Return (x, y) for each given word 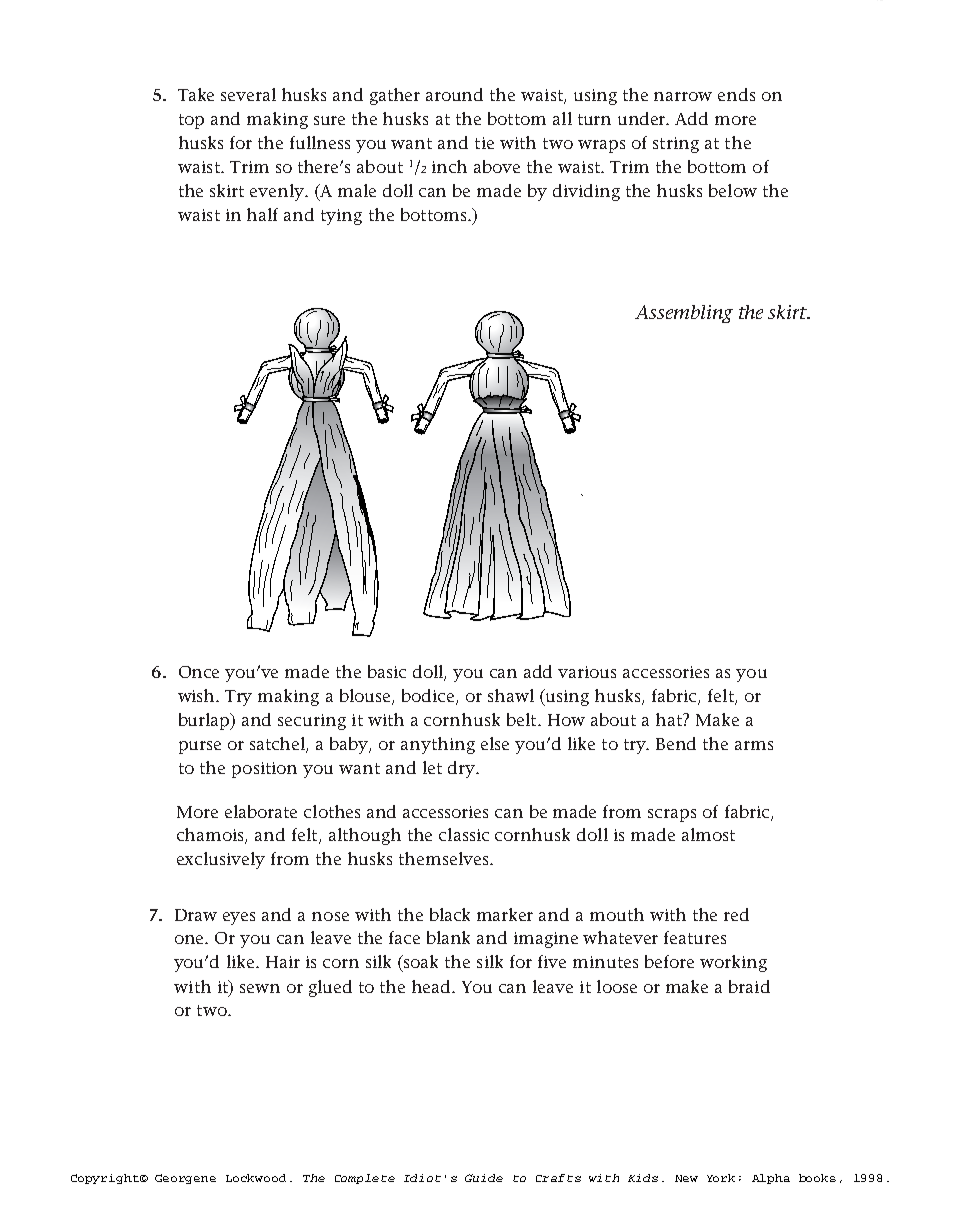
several (248, 94)
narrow (683, 96)
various (587, 672)
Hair (283, 962)
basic (387, 671)
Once (199, 672)
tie (484, 143)
